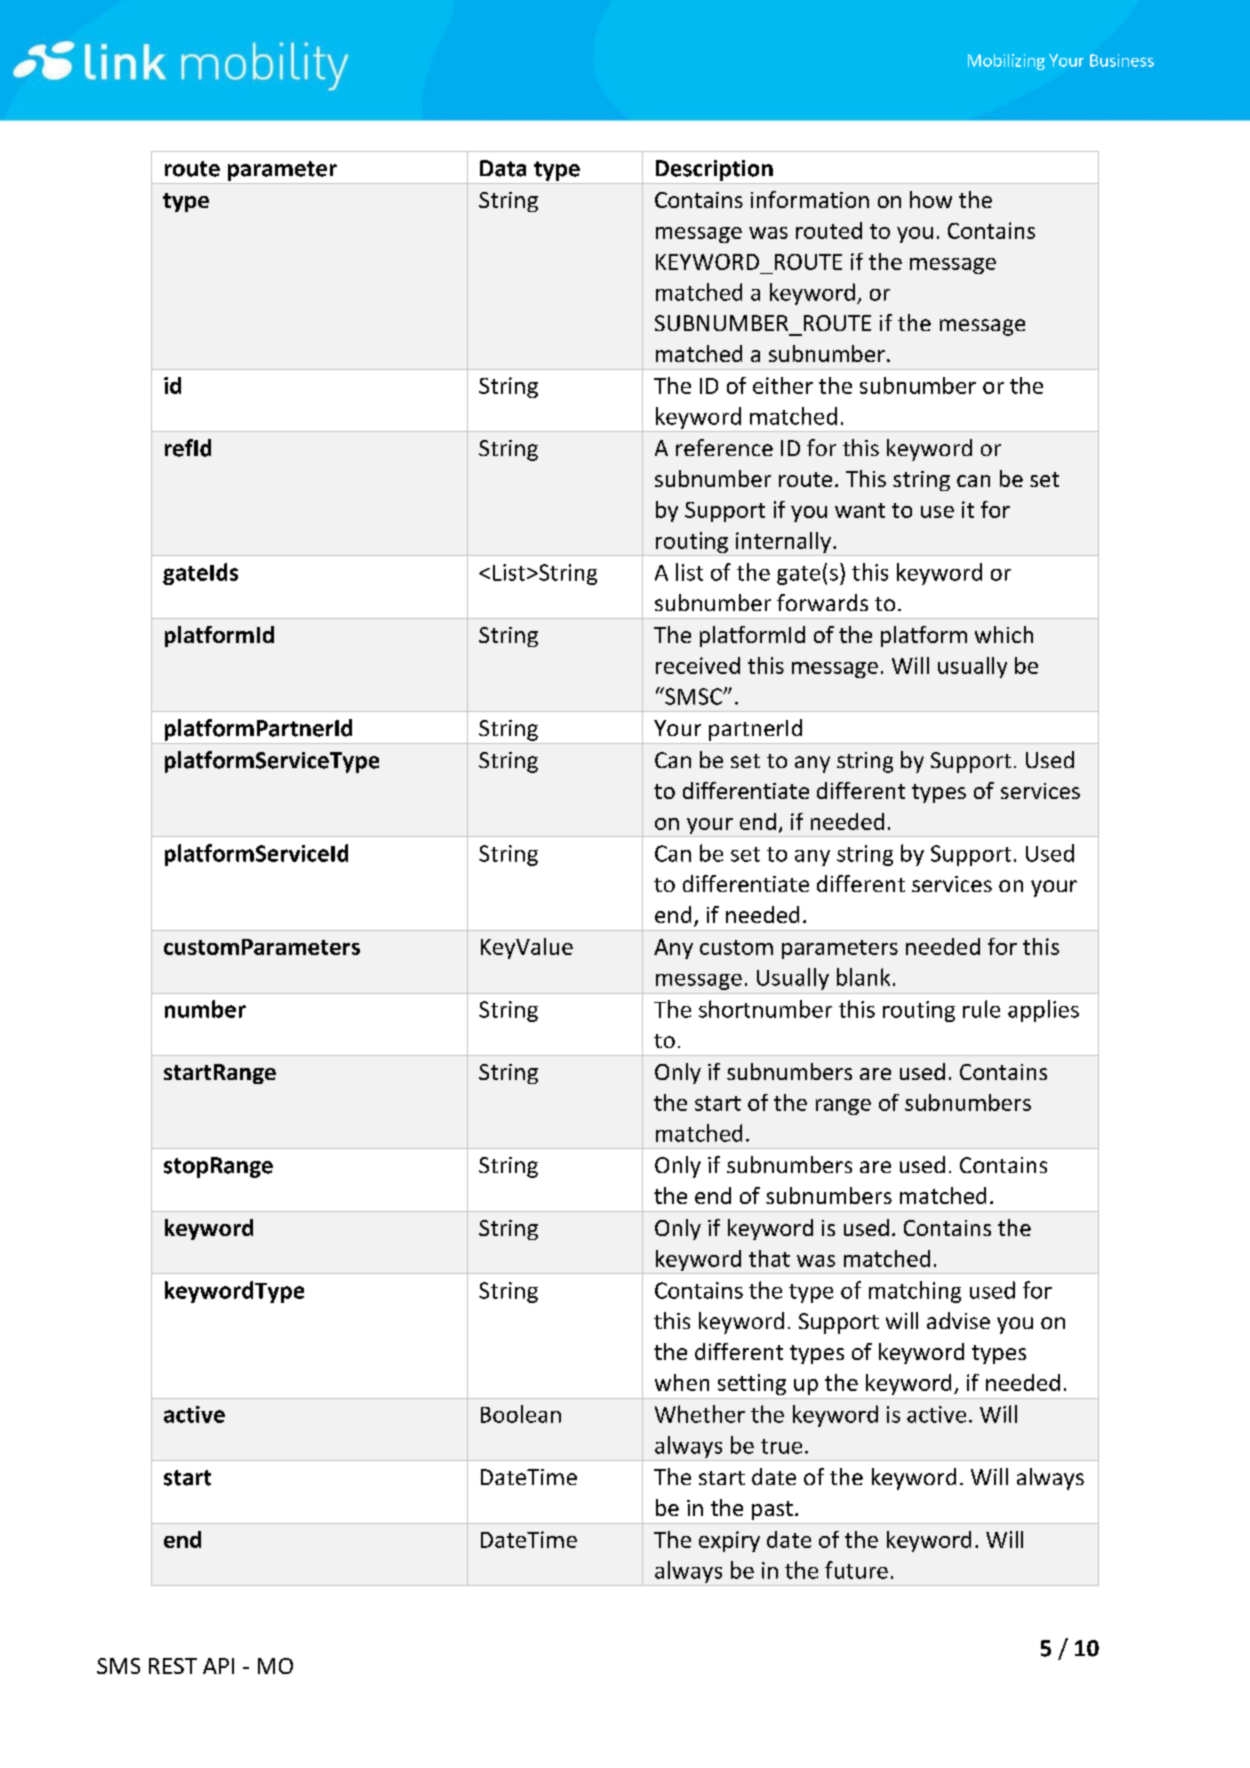 Image resolution: width=1250 pixels, height=1768 pixels. Describe the element at coordinates (218, 1666) in the page. I see `API` at that location.
